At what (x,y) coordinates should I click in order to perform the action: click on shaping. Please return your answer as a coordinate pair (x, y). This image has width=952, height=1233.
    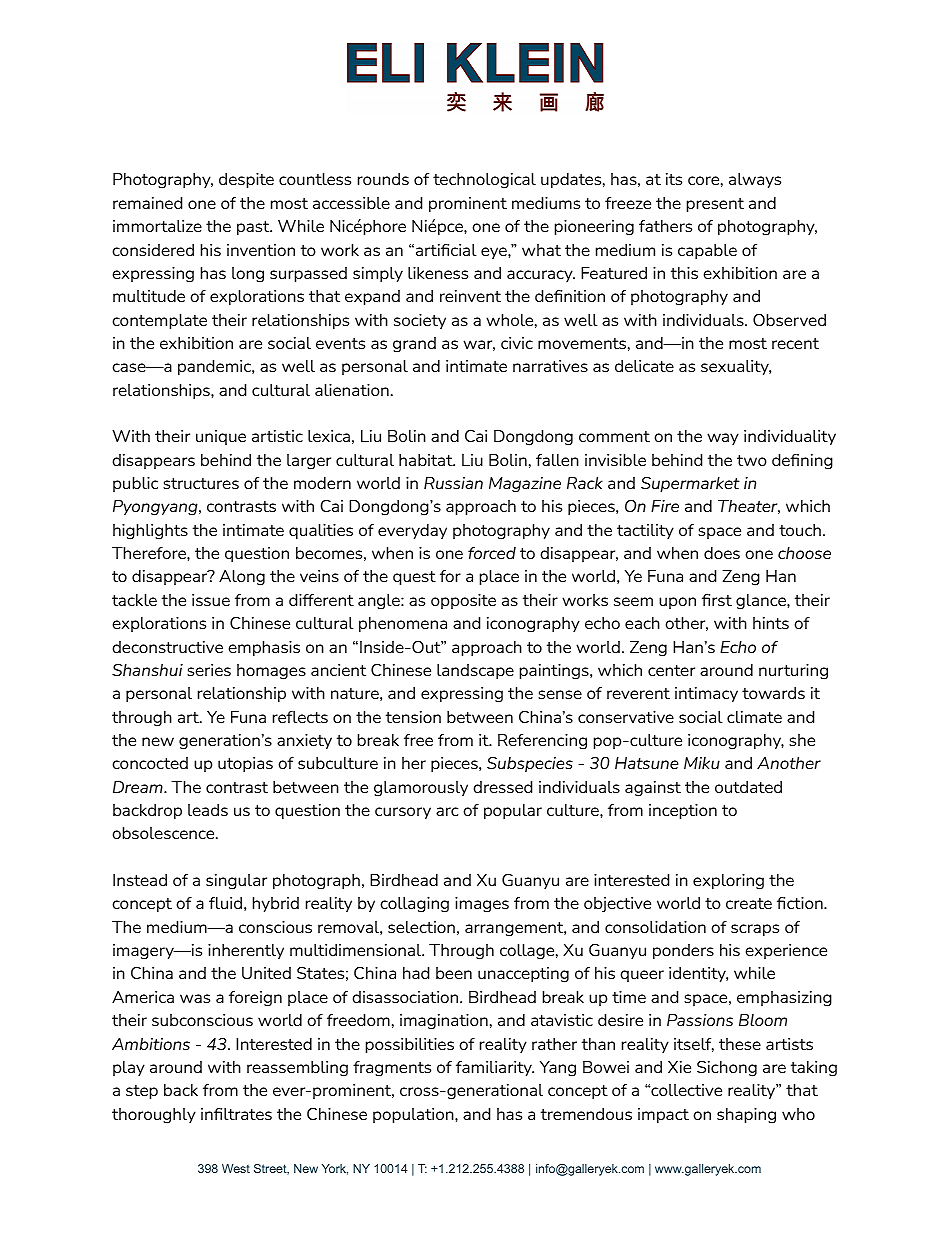
    Looking at the image, I should click on (746, 1116).
